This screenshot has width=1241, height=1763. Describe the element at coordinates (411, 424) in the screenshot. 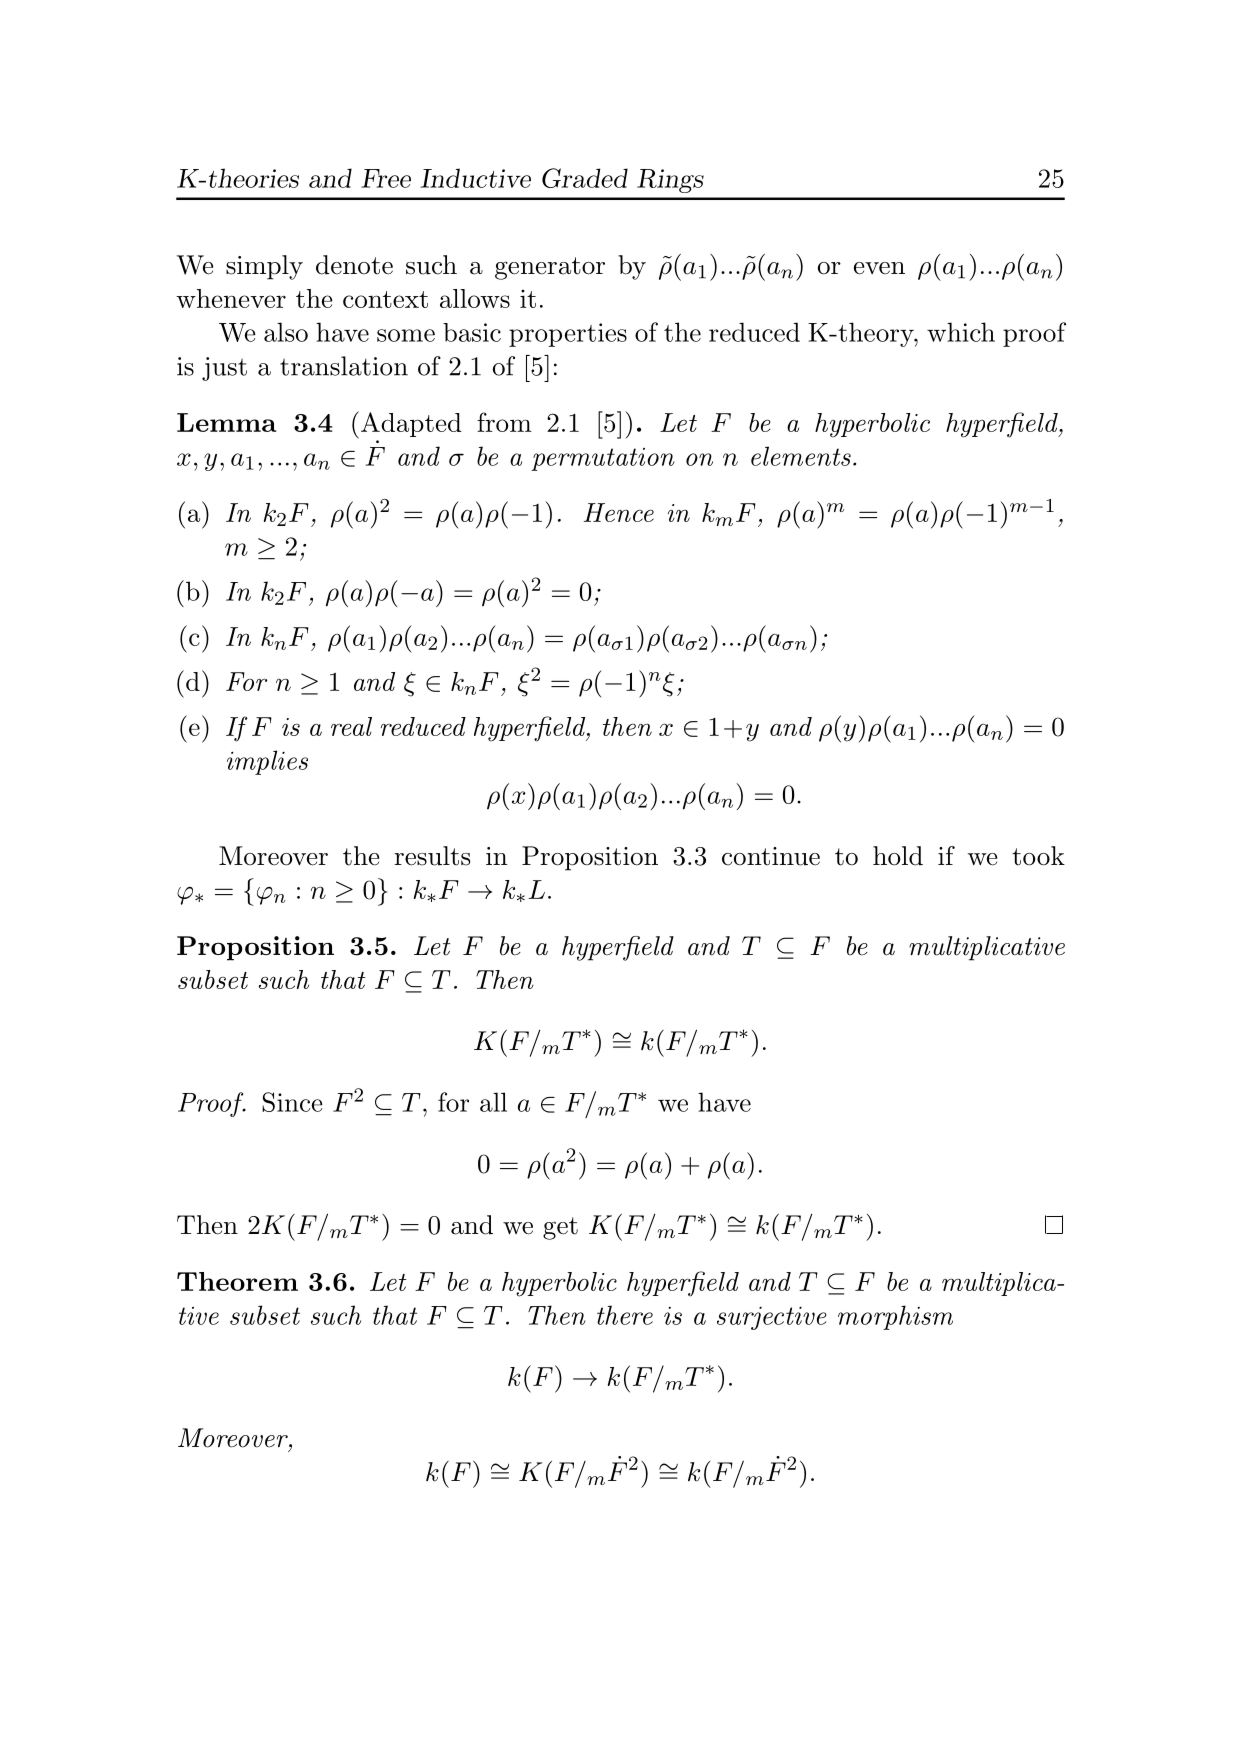

I see `Adapted` at that location.
